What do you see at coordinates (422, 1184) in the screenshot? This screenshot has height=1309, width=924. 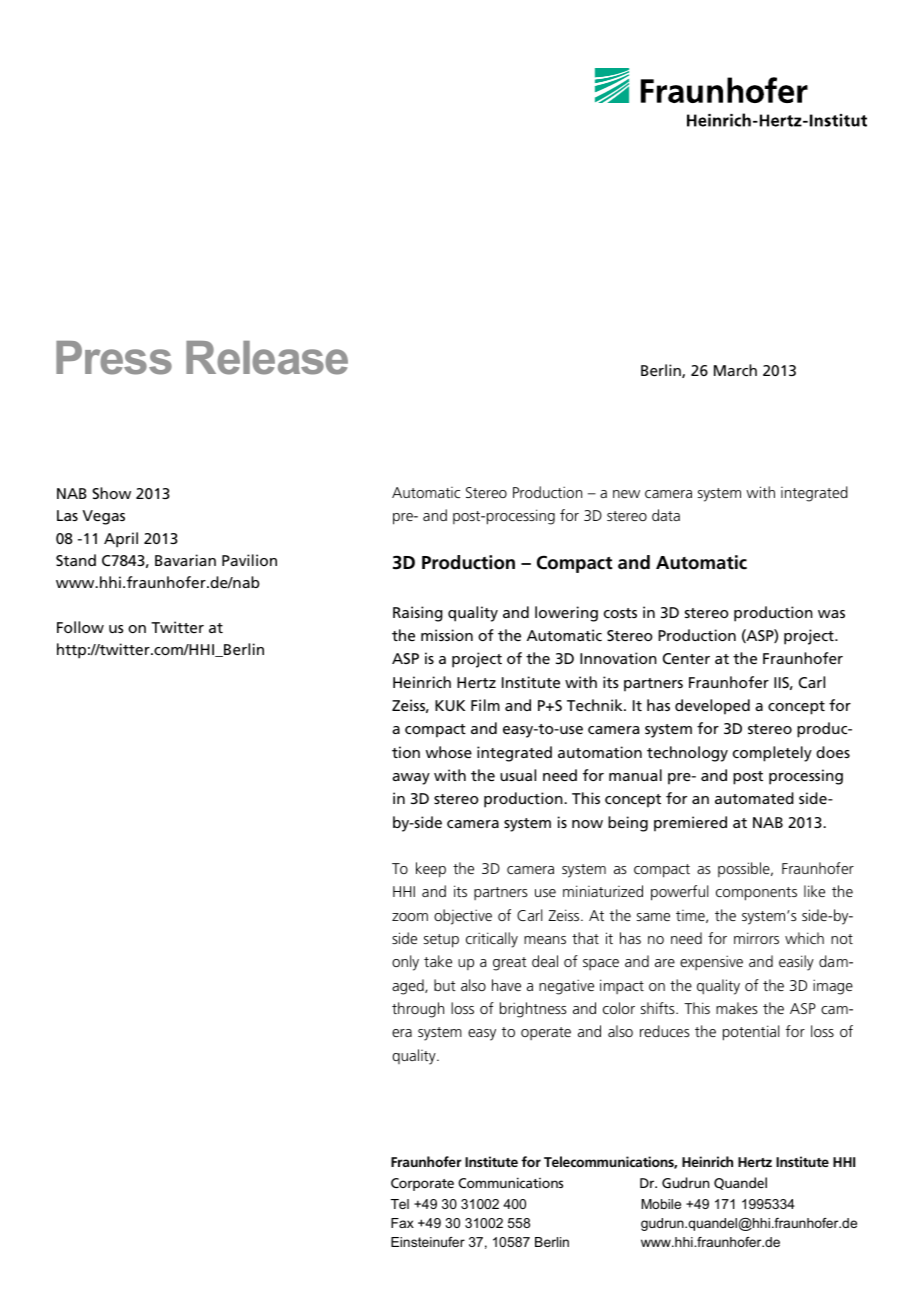 I see `Corporate` at bounding box center [422, 1184].
